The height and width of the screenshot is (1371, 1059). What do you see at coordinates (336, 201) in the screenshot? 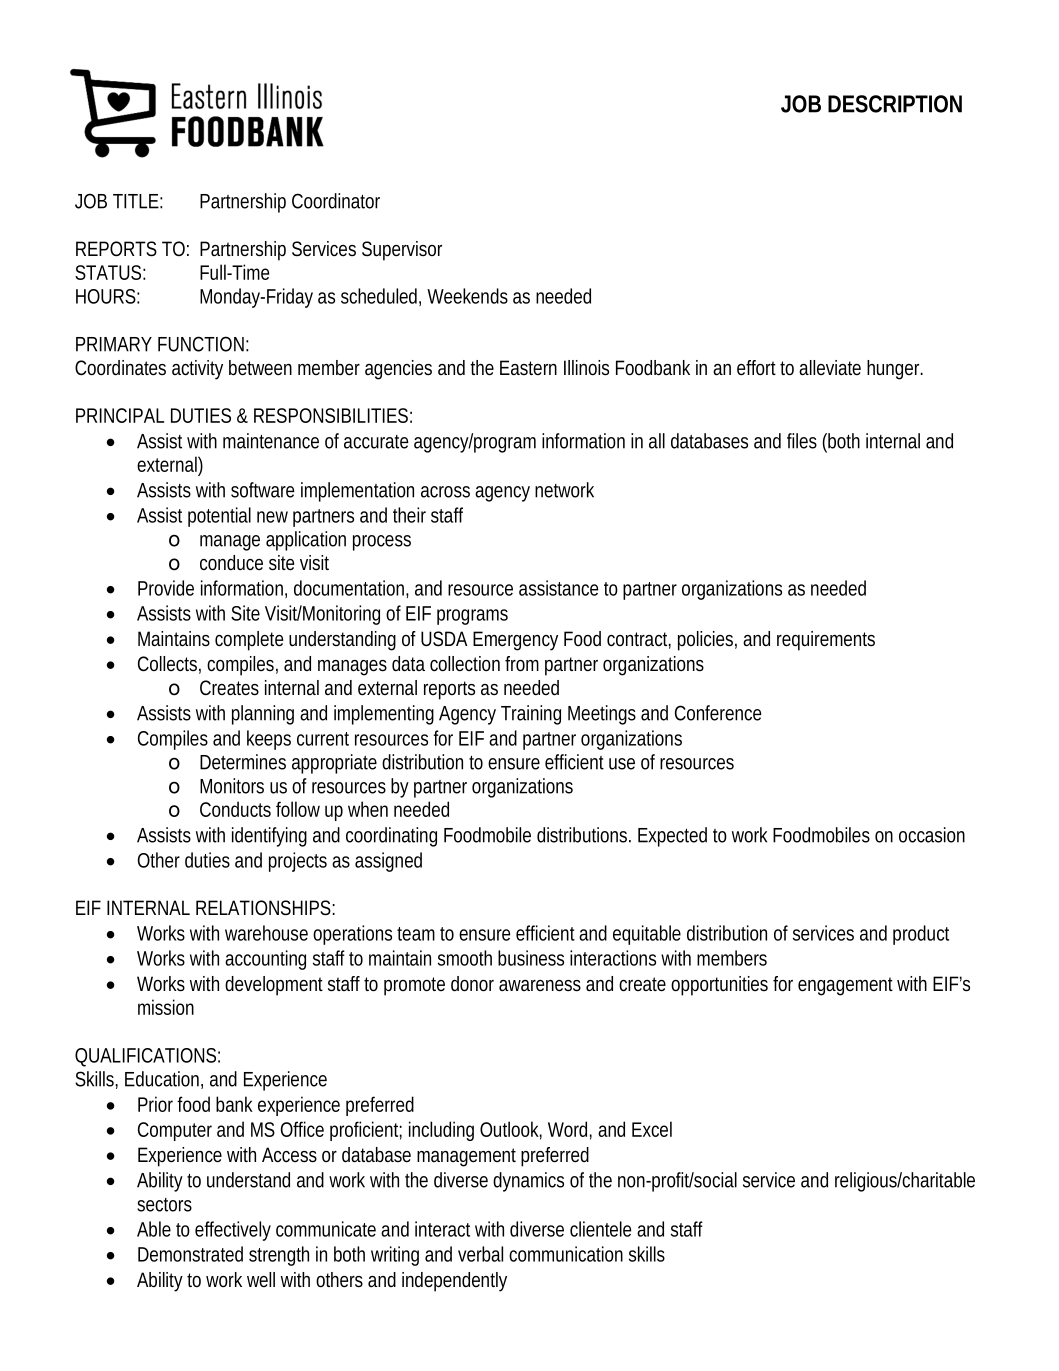
I see `Coordinator` at bounding box center [336, 201].
